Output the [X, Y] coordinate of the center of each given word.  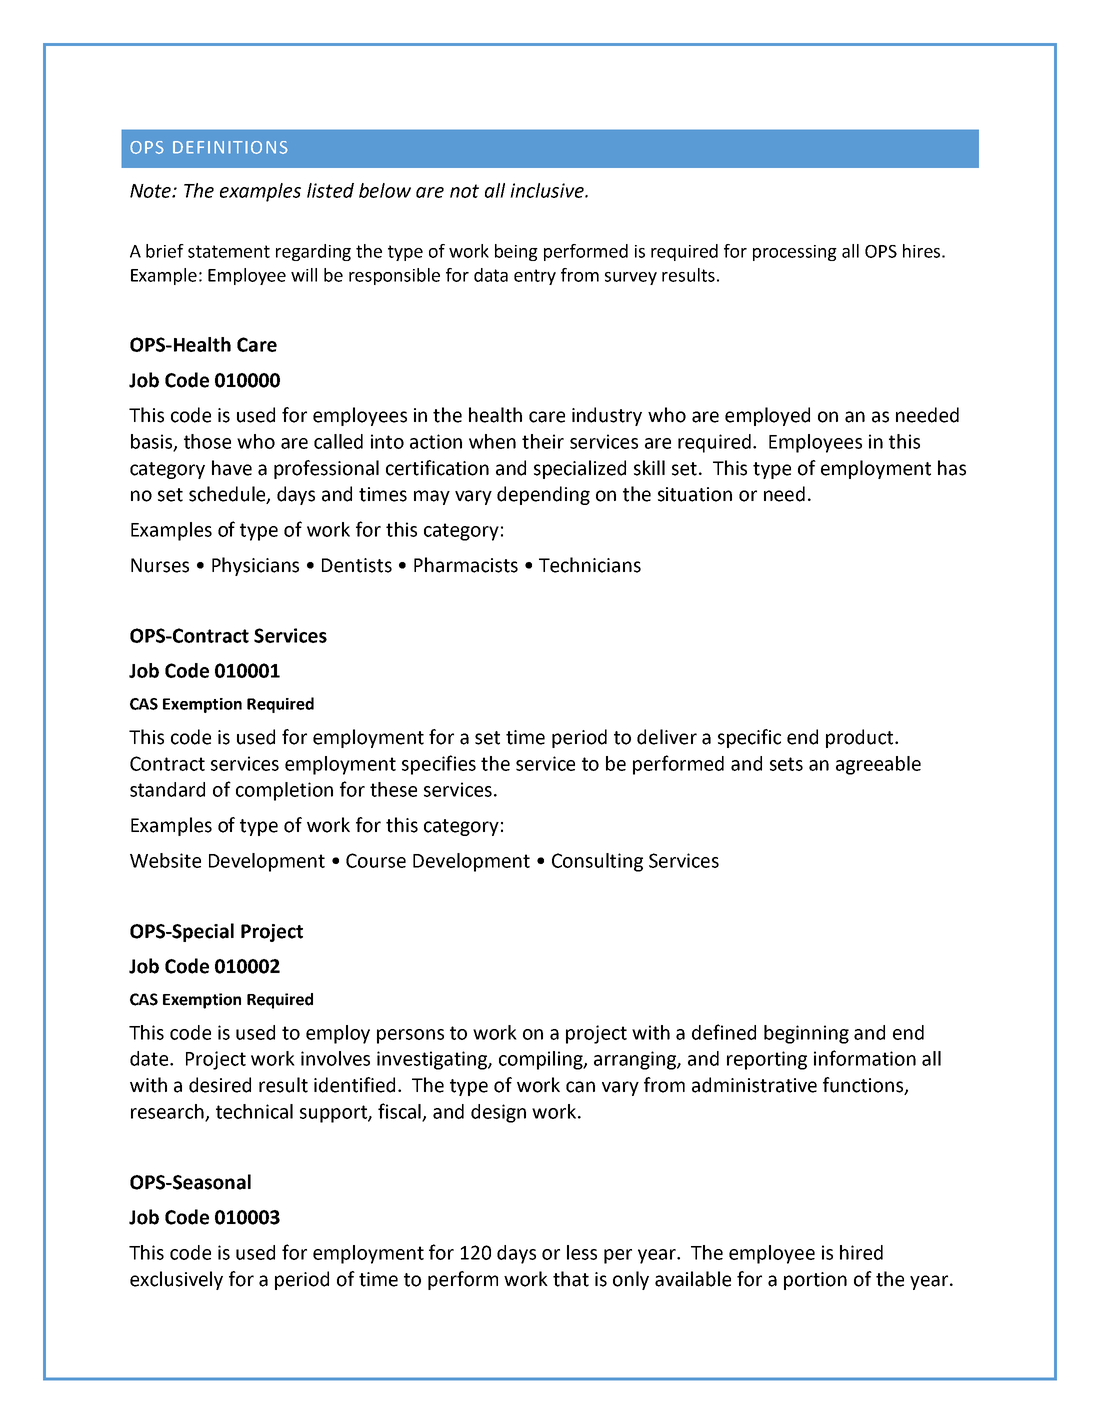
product [861, 738]
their [543, 441]
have [232, 468]
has [952, 468]
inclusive [548, 190]
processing [795, 253]
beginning [806, 1034]
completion [284, 791]
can [580, 1087]
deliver [667, 737]
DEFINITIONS [230, 147]
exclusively [176, 1280]
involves [335, 1058]
